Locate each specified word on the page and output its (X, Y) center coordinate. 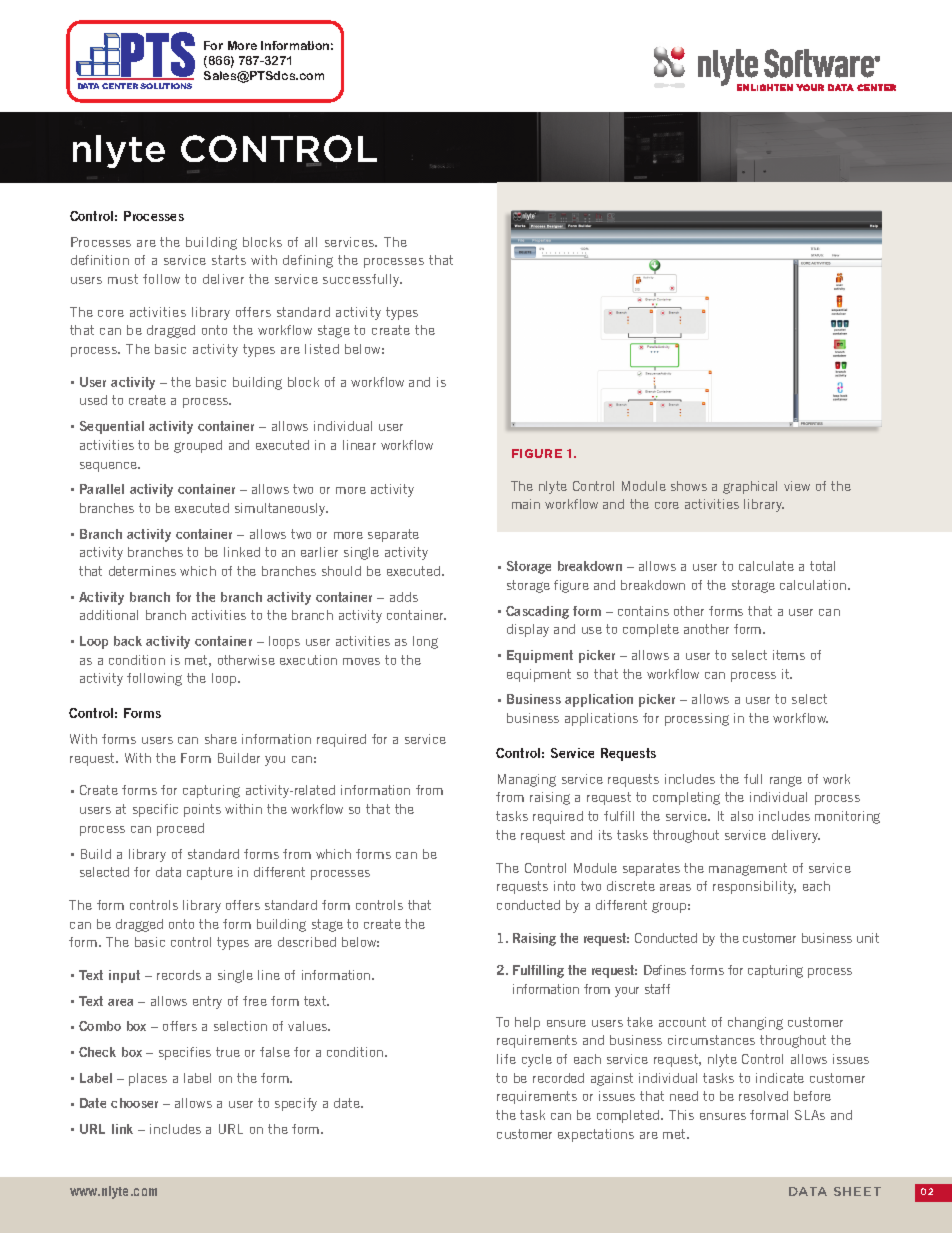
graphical (750, 487)
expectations (596, 1135)
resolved (763, 1096)
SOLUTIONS (166, 86)
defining (308, 261)
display (528, 630)
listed (322, 349)
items (789, 655)
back (128, 641)
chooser (134, 1103)
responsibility (754, 887)
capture (210, 873)
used (93, 400)
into (564, 886)
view (797, 486)
